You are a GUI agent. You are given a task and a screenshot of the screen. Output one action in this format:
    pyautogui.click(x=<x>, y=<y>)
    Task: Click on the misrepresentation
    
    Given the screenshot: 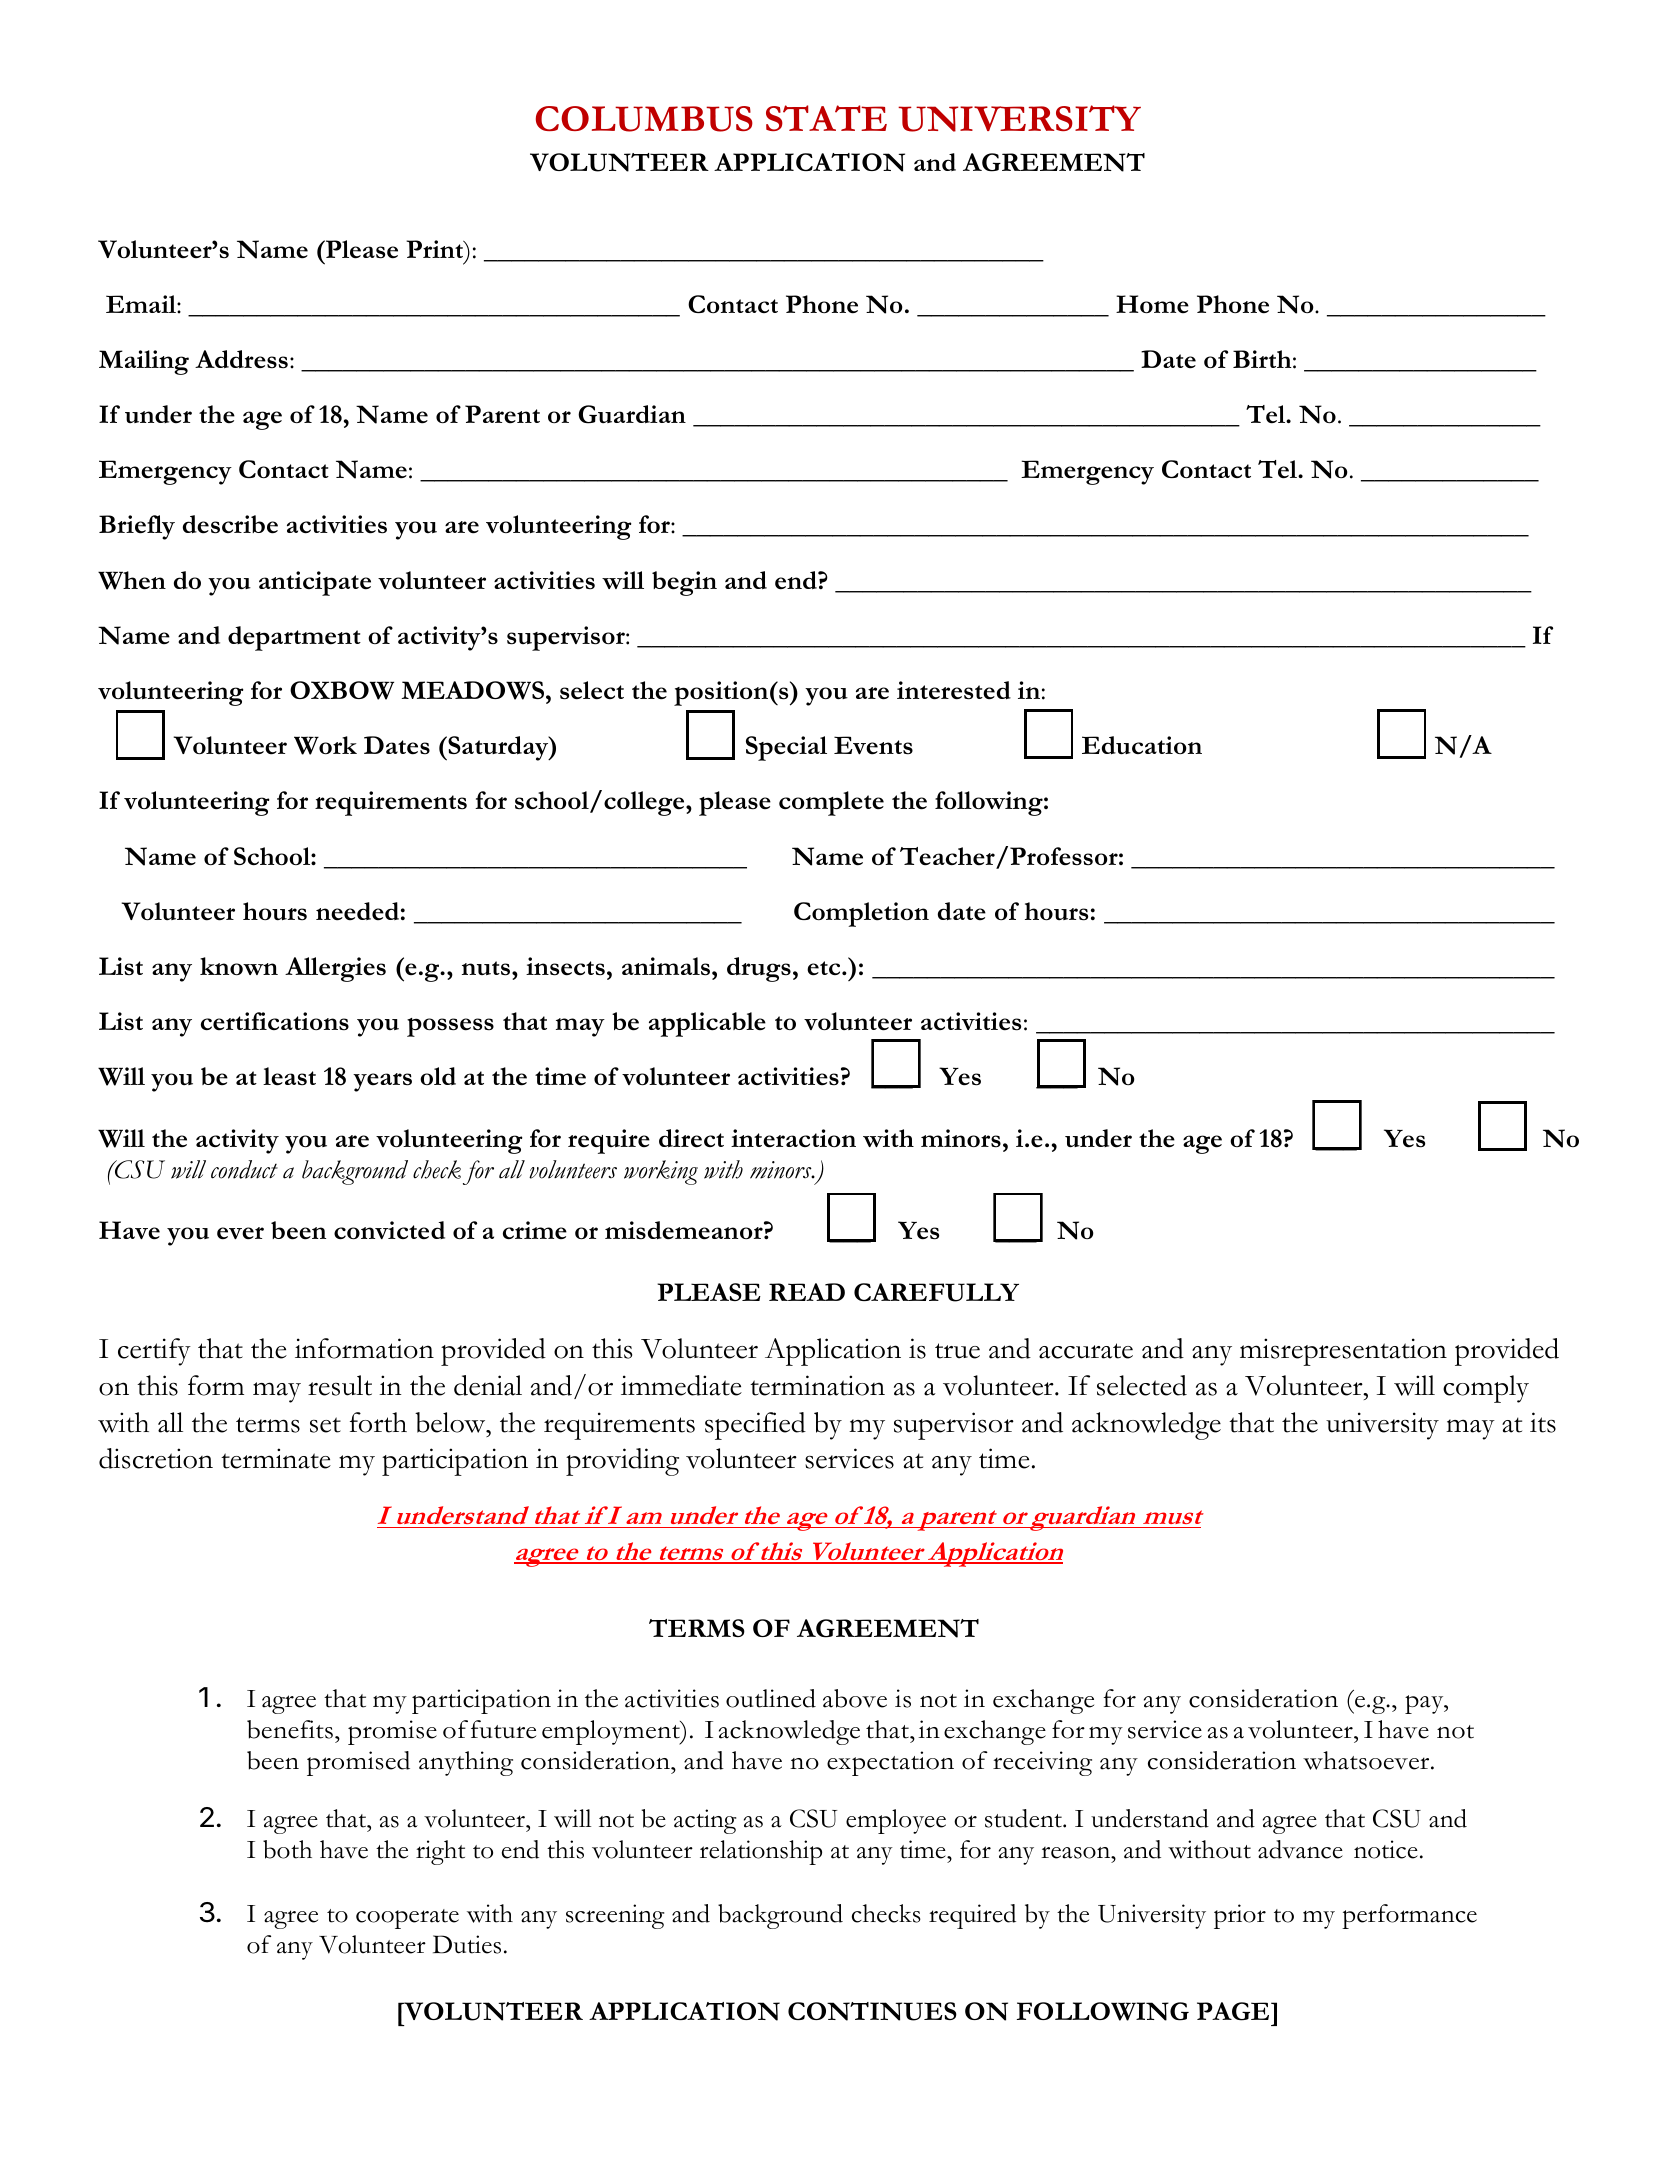 What is the action you would take?
    pyautogui.click(x=1343, y=1352)
